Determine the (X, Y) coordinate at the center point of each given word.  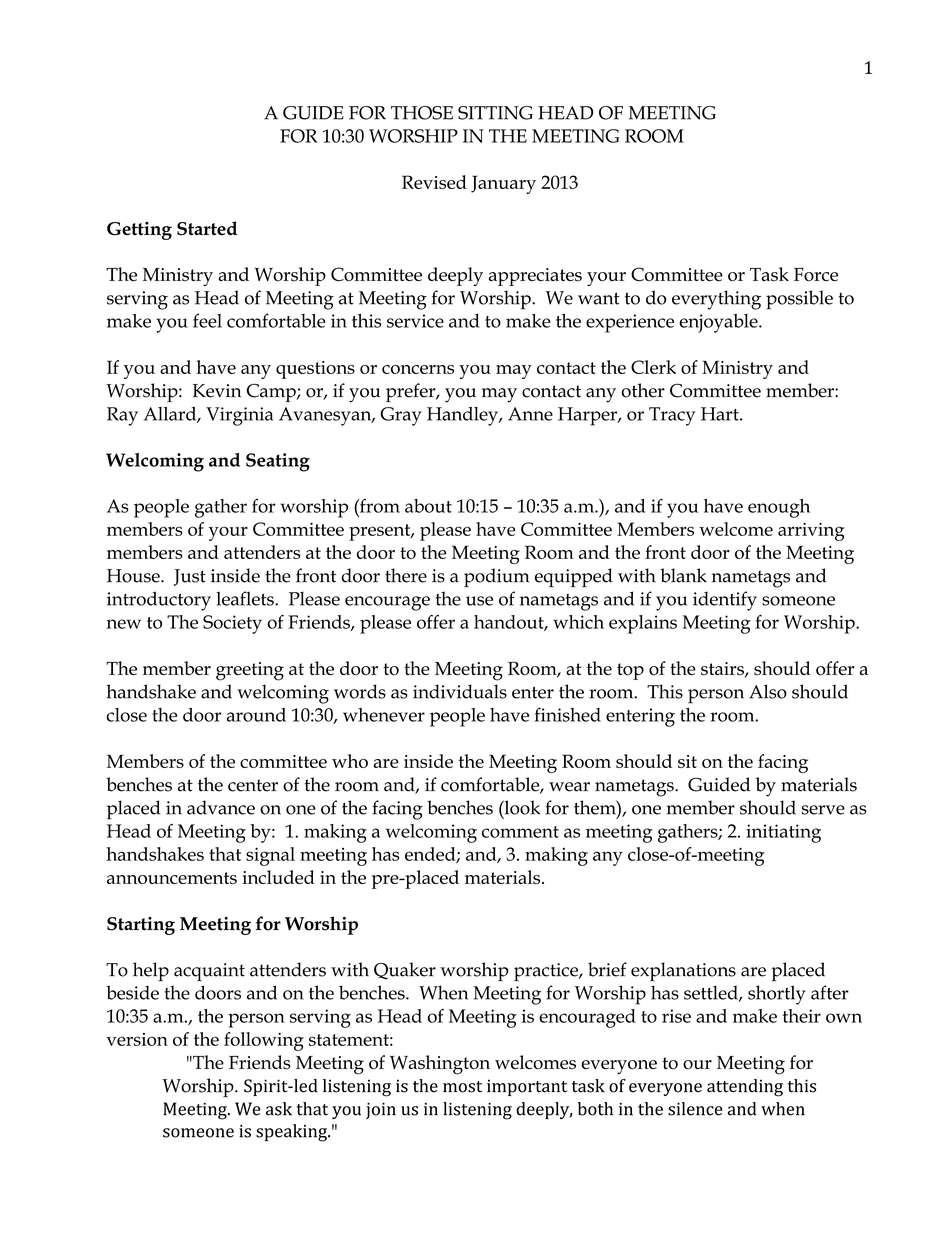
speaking (292, 1133)
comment (520, 832)
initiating (783, 833)
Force (816, 275)
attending (745, 1088)
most (462, 1087)
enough (779, 508)
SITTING (495, 113)
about (428, 506)
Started (207, 228)
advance (221, 807)
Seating (278, 462)
